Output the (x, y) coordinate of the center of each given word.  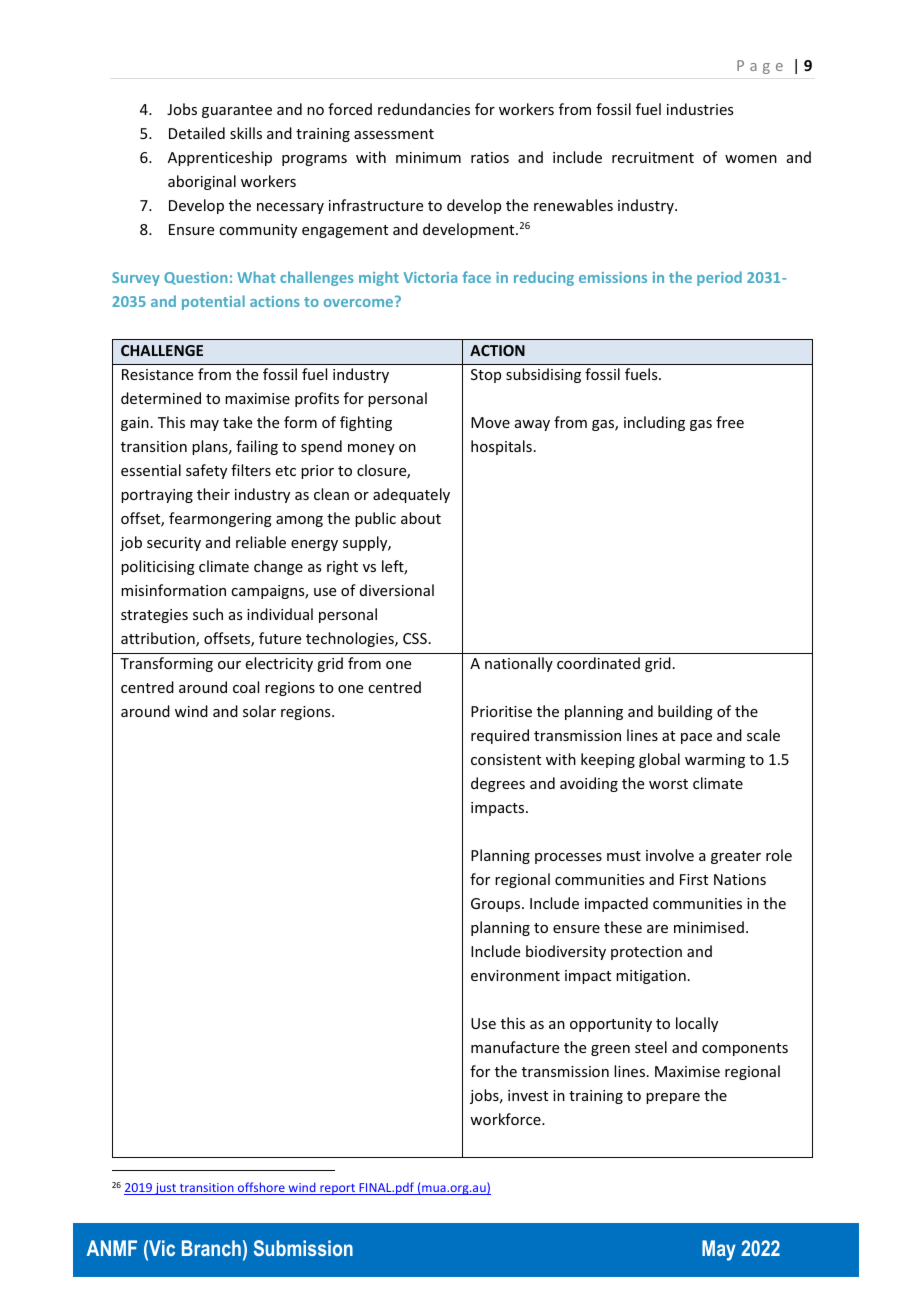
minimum (428, 157)
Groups (497, 905)
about (421, 518)
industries (700, 109)
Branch (211, 1248)
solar (259, 711)
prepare (673, 1098)
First (694, 879)
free (730, 422)
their (213, 494)
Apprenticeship (220, 158)
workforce (506, 1119)
